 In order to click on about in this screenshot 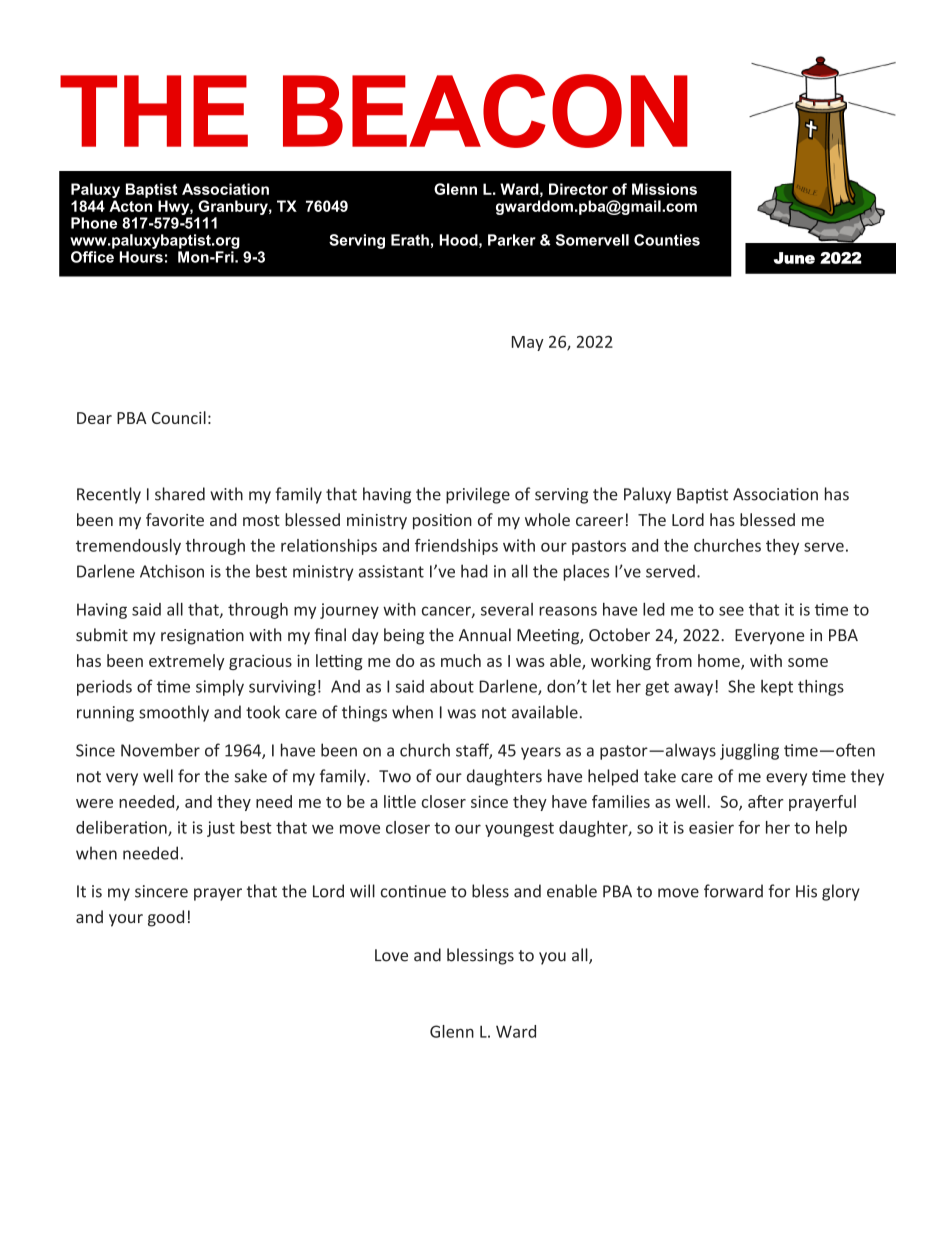, I will do `click(452, 686)`.
